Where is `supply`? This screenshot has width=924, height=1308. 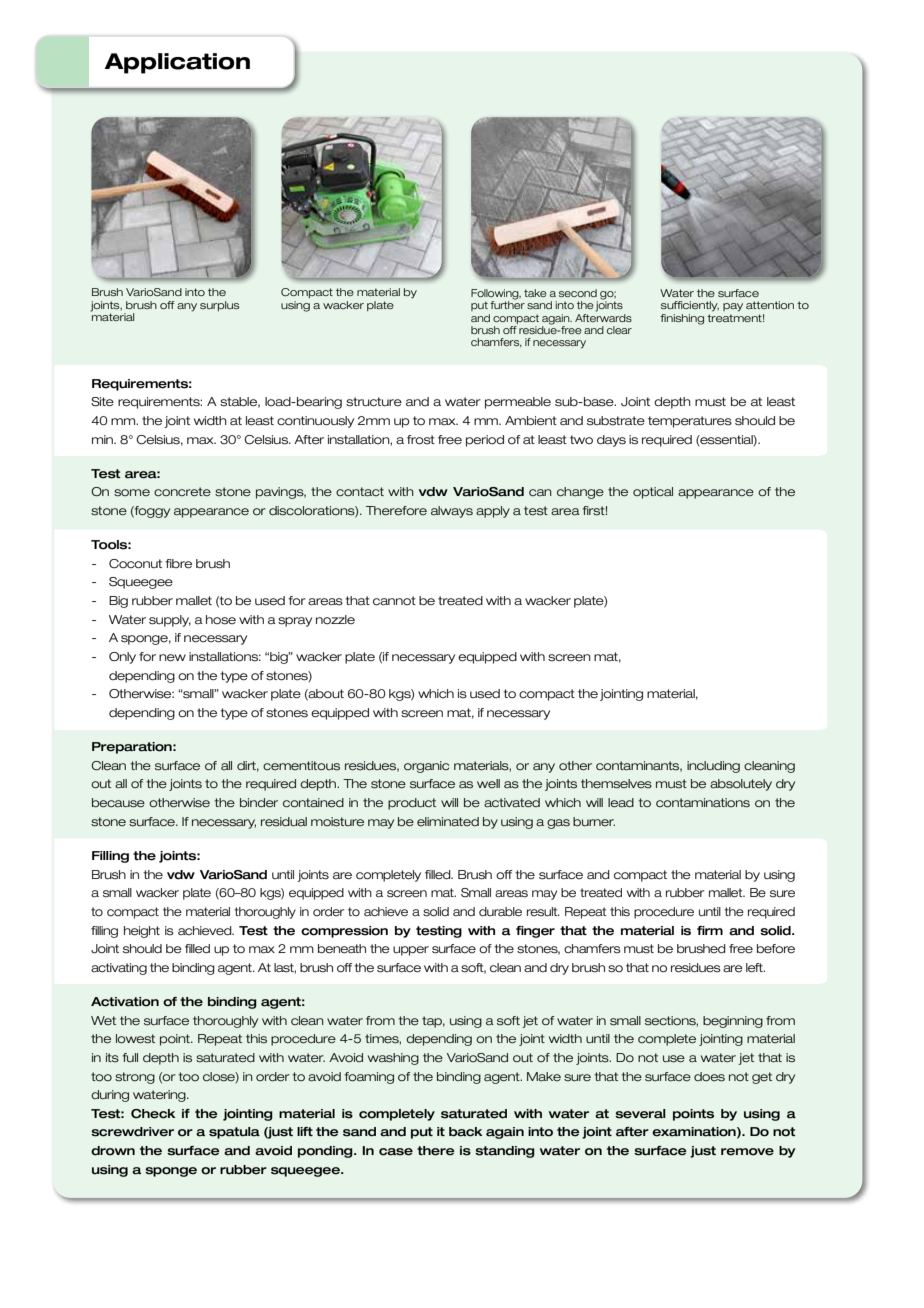 supply is located at coordinates (170, 621).
